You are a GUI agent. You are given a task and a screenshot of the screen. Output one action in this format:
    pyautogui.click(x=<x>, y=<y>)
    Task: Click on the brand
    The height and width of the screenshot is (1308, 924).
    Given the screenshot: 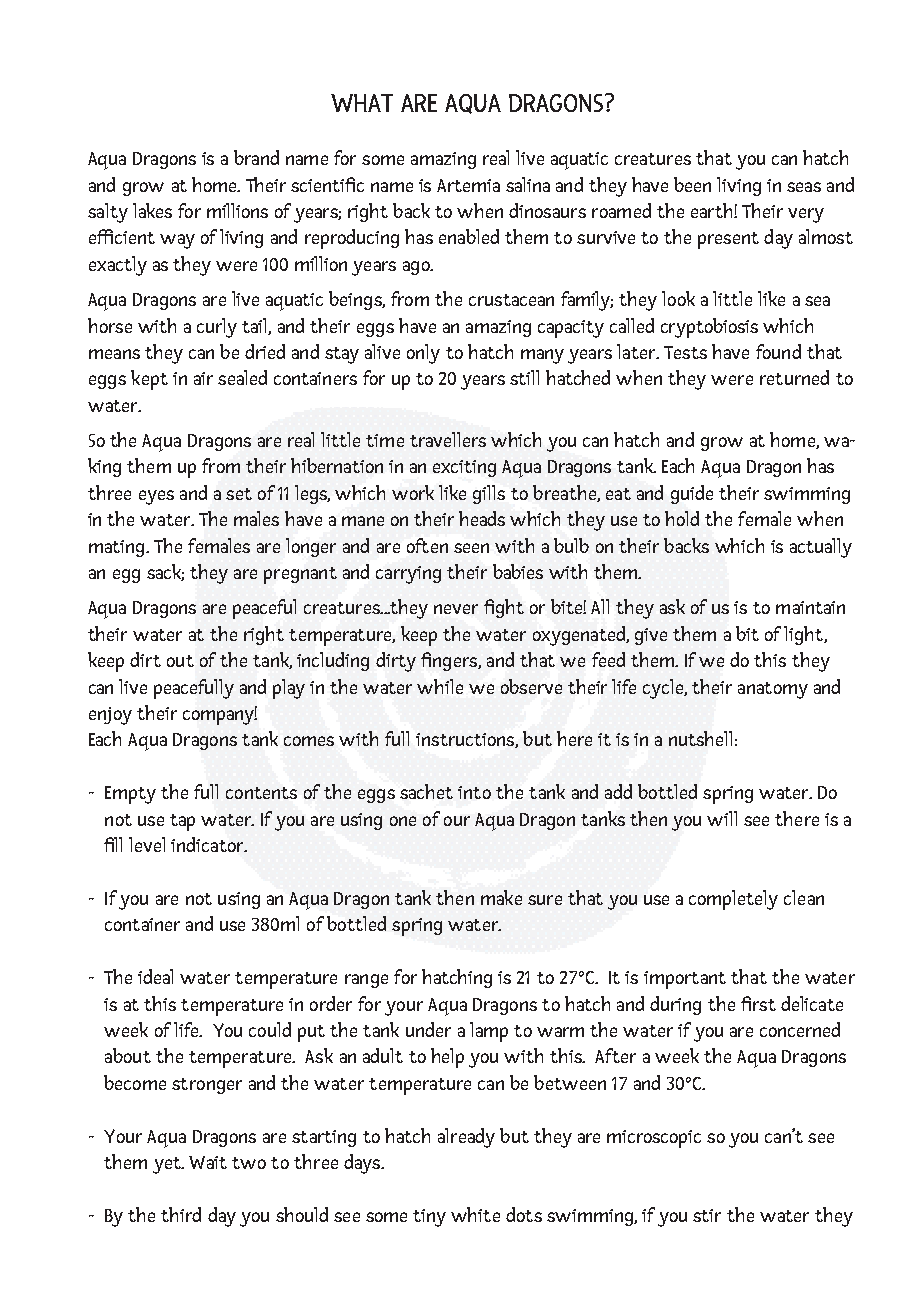 What is the action you would take?
    pyautogui.click(x=256, y=157)
